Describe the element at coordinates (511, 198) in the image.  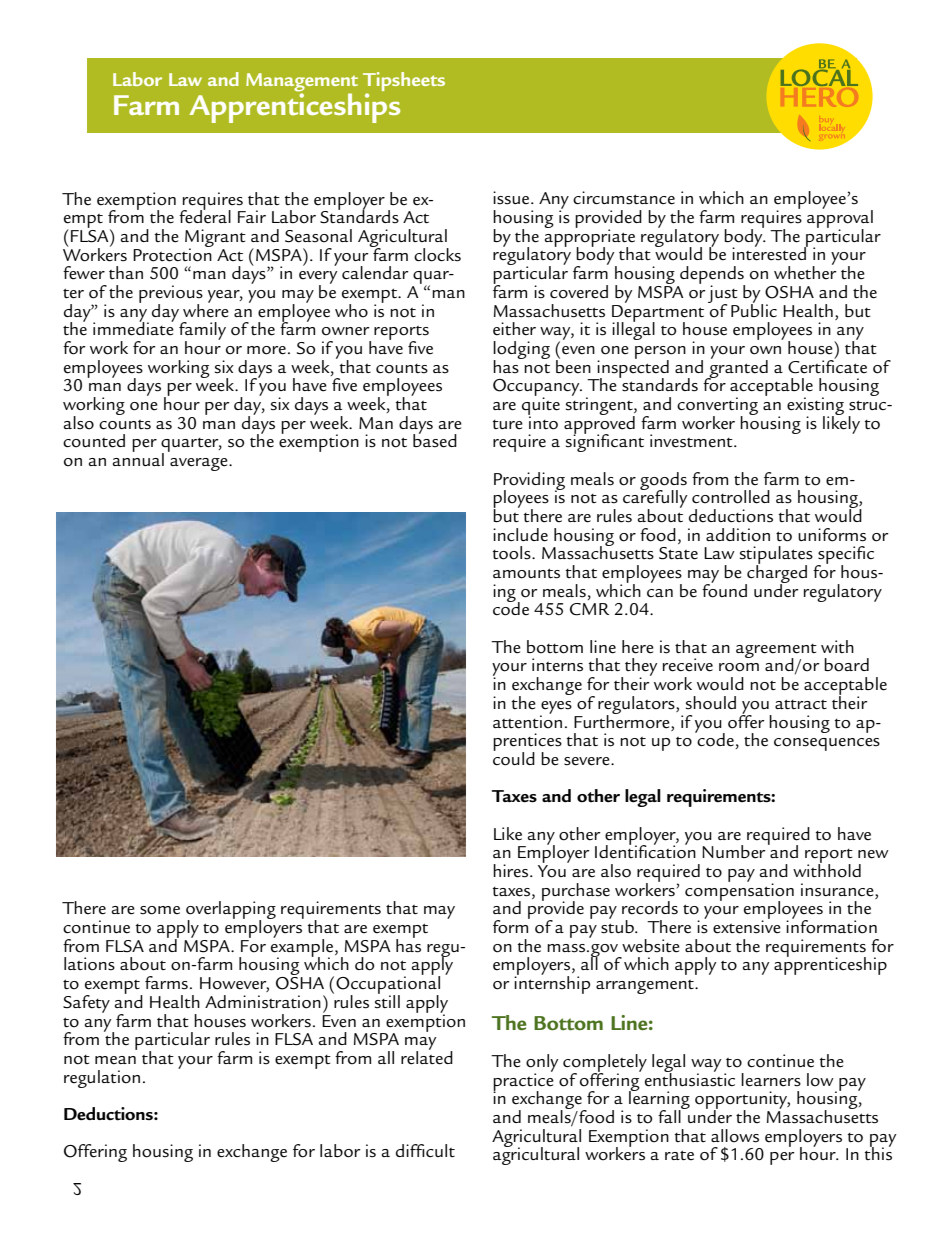
I see `issue` at that location.
